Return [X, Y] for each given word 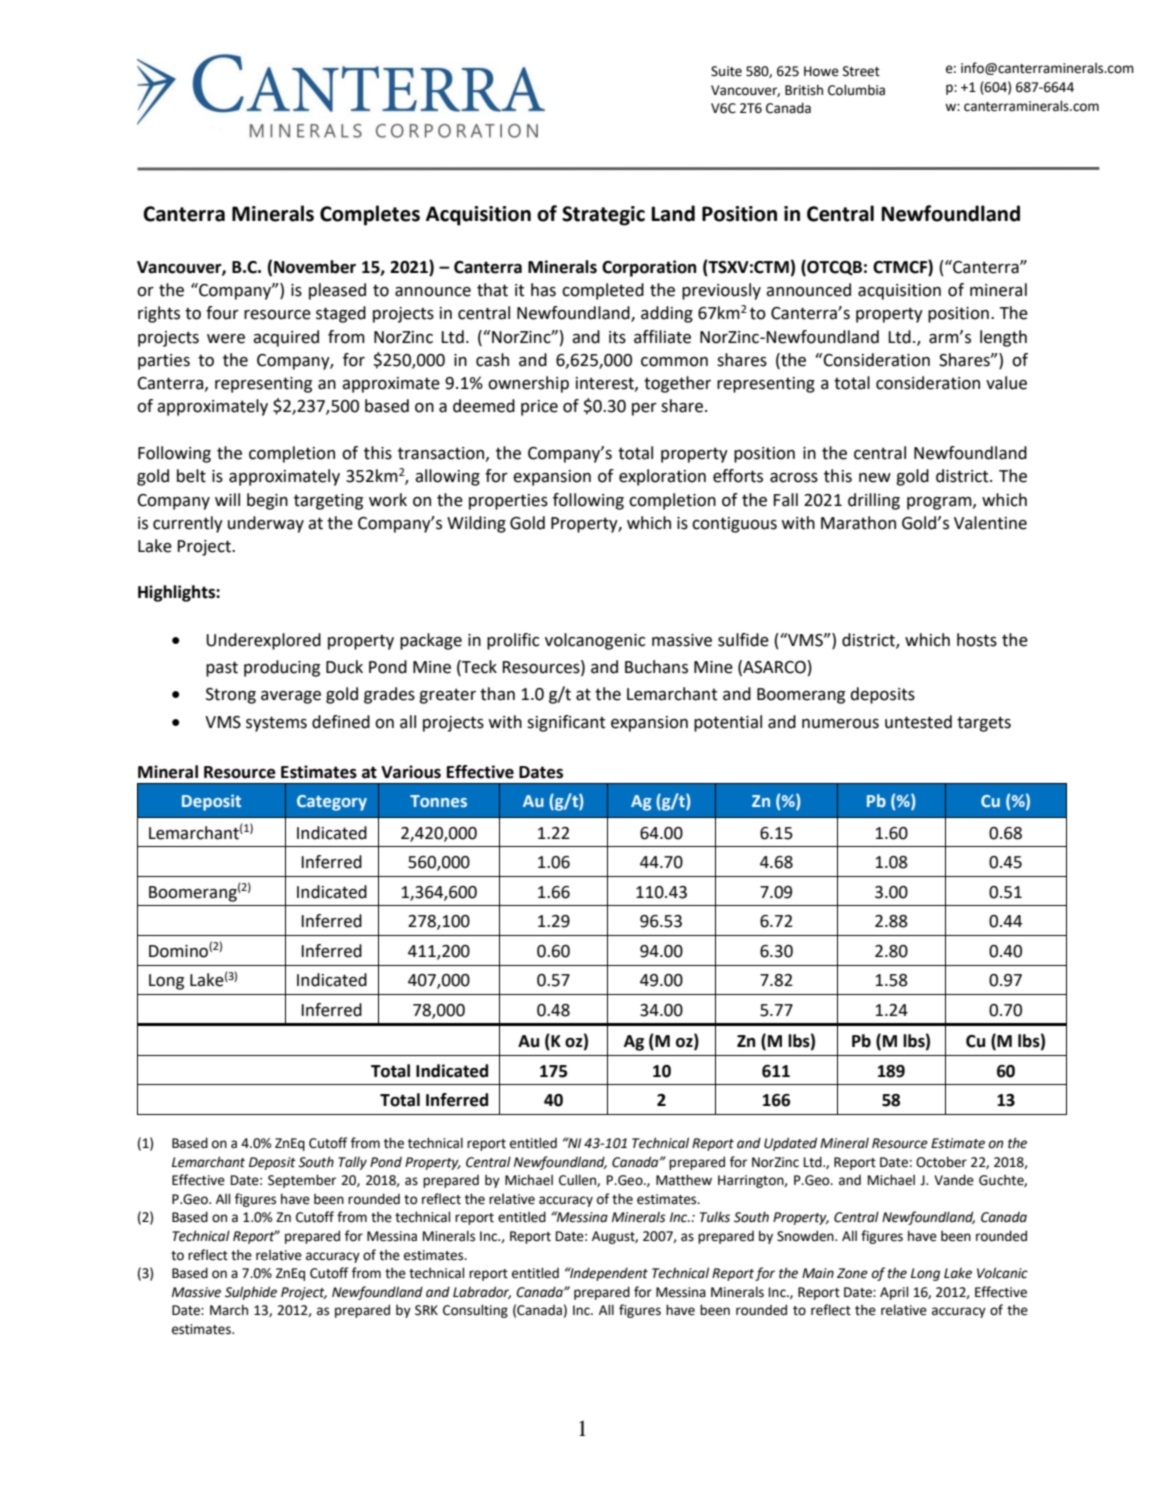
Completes [370, 215]
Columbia [856, 90]
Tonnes [438, 801]
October [941, 1162]
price [539, 408]
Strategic [603, 216]
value [1006, 383]
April [894, 1293]
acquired [286, 338]
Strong [231, 696]
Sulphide [251, 1293]
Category [332, 803]
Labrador [482, 1292]
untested [918, 722]
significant [566, 723]
